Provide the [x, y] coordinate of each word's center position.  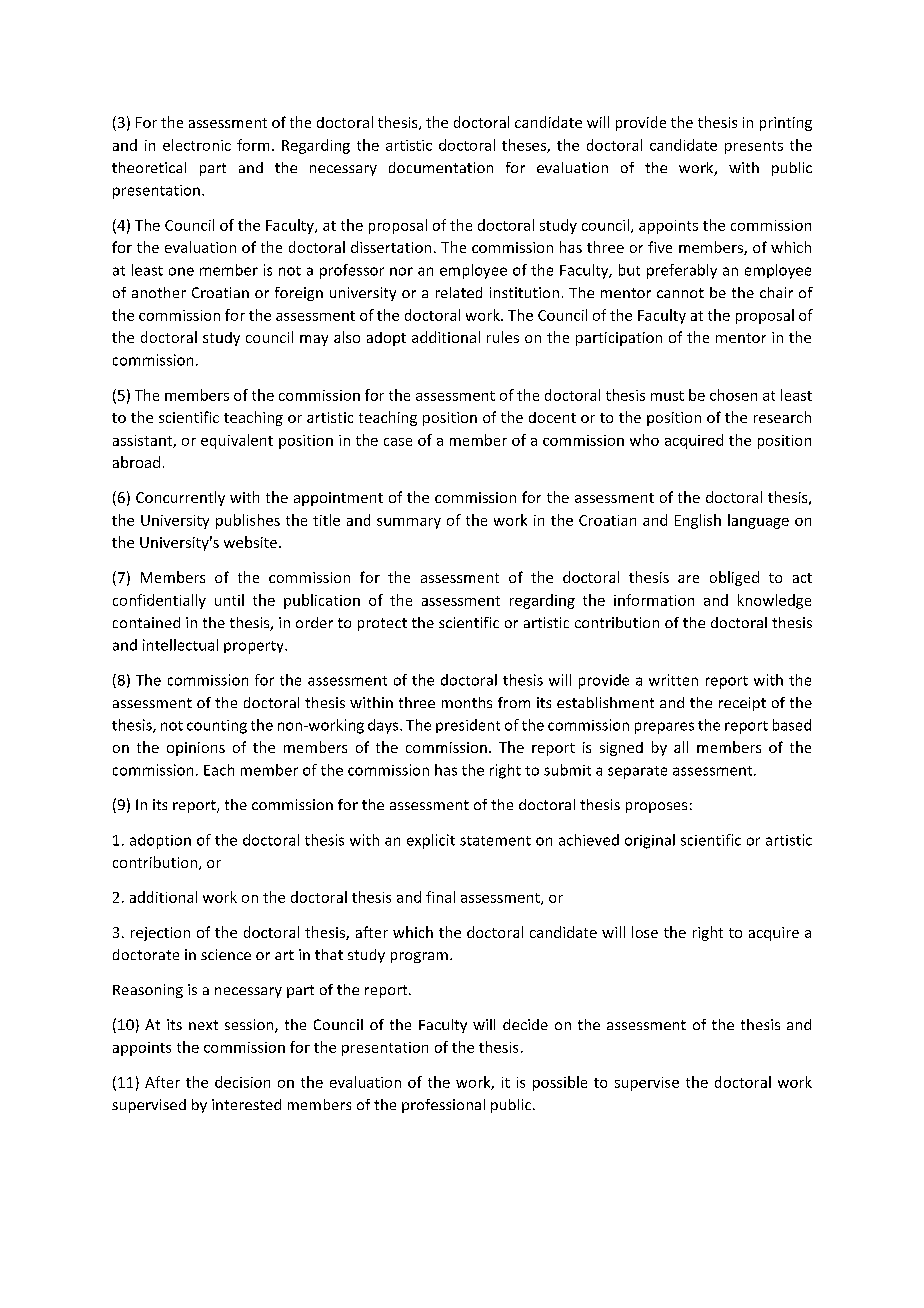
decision [242, 1082]
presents [754, 147]
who [644, 440]
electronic [197, 145]
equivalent [237, 441]
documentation [441, 167]
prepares [664, 728]
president [468, 726]
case [398, 442]
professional [443, 1106]
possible [560, 1083]
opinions [196, 749]
